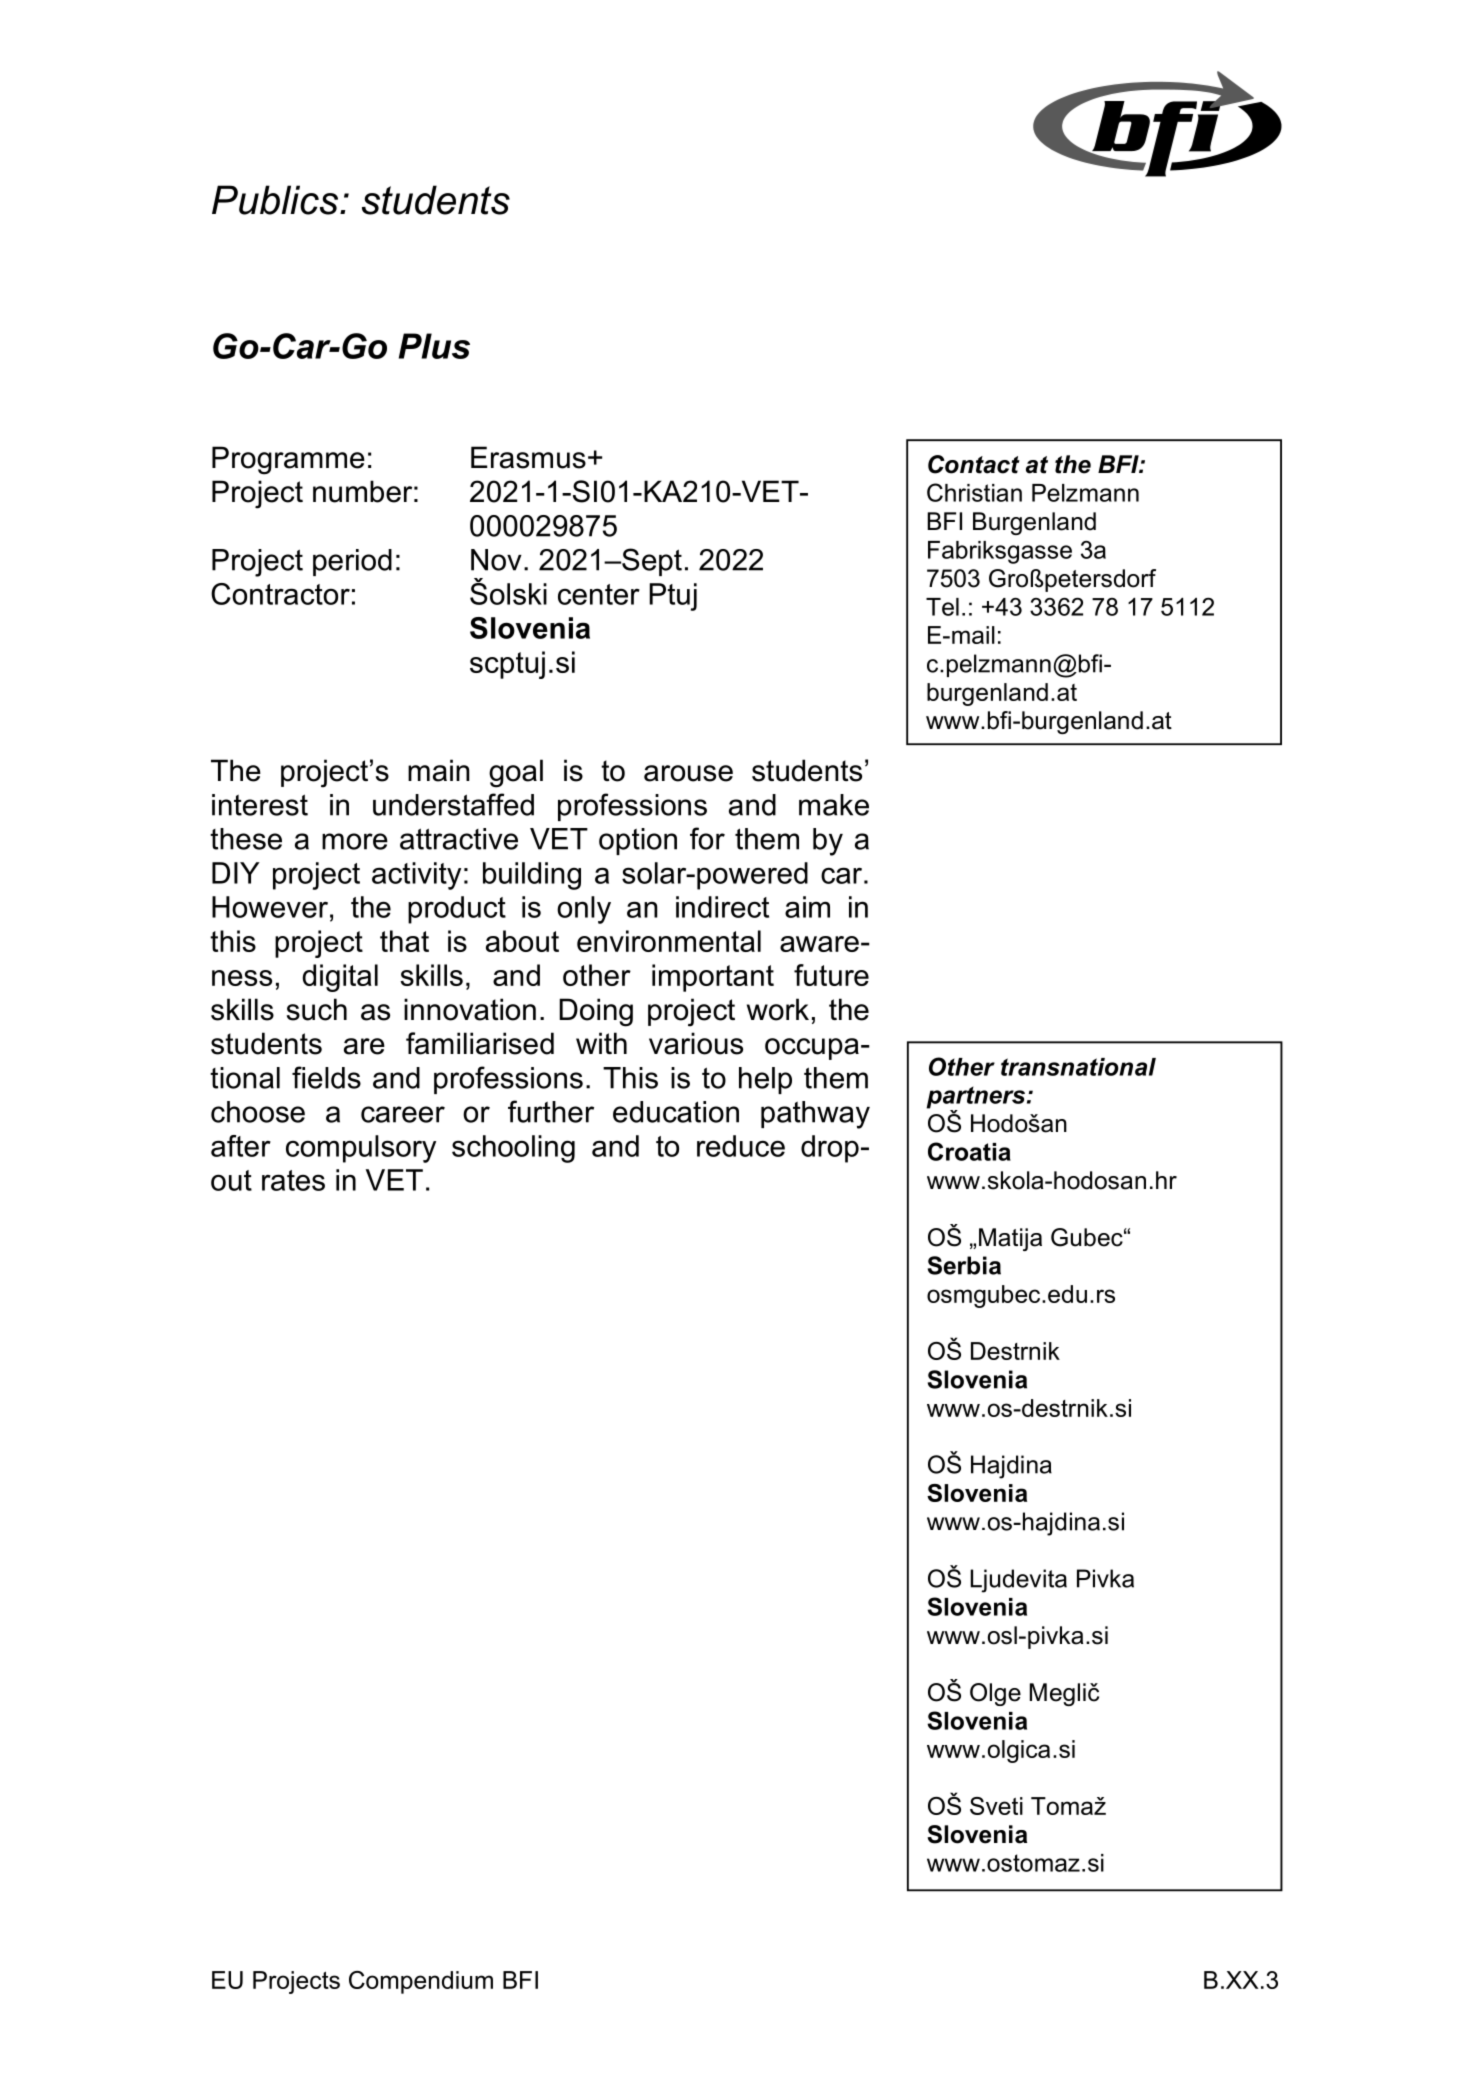  What do you see at coordinates (964, 1265) in the document?
I see `Serbia` at bounding box center [964, 1265].
